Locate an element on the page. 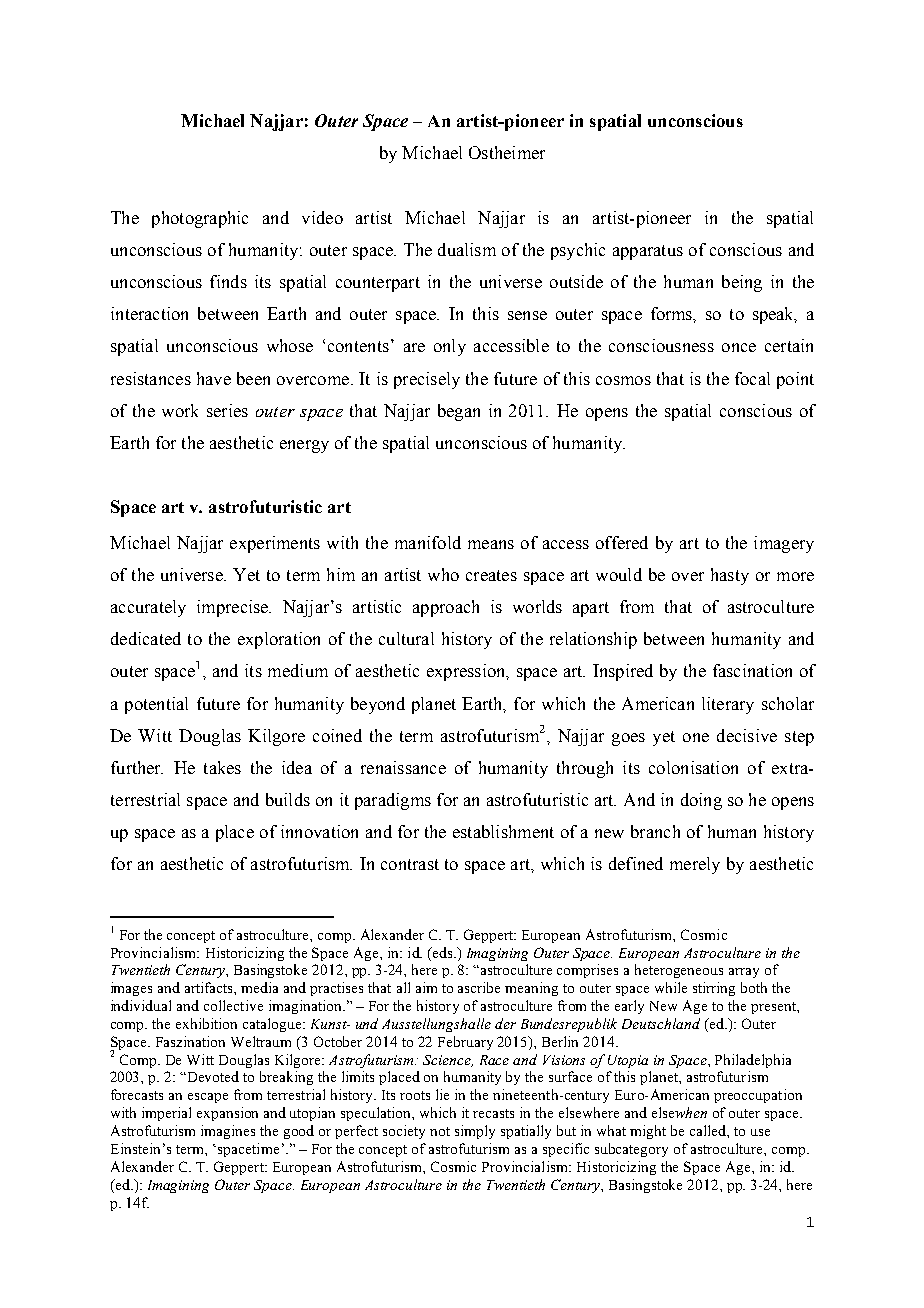 The height and width of the document is (1308, 924). establishment is located at coordinates (503, 831).
